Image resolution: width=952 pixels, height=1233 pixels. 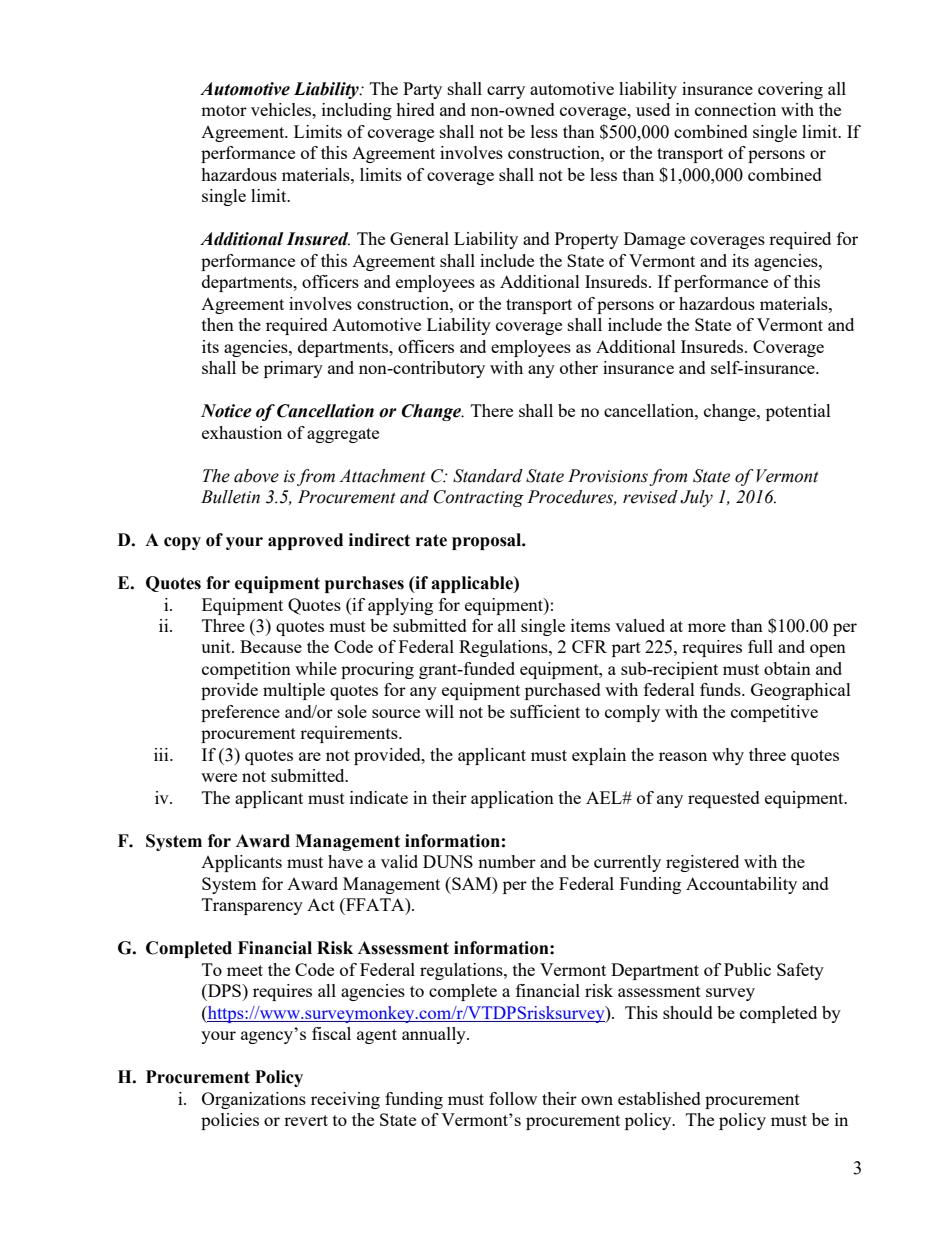 What do you see at coordinates (219, 777) in the image?
I see `were` at bounding box center [219, 777].
